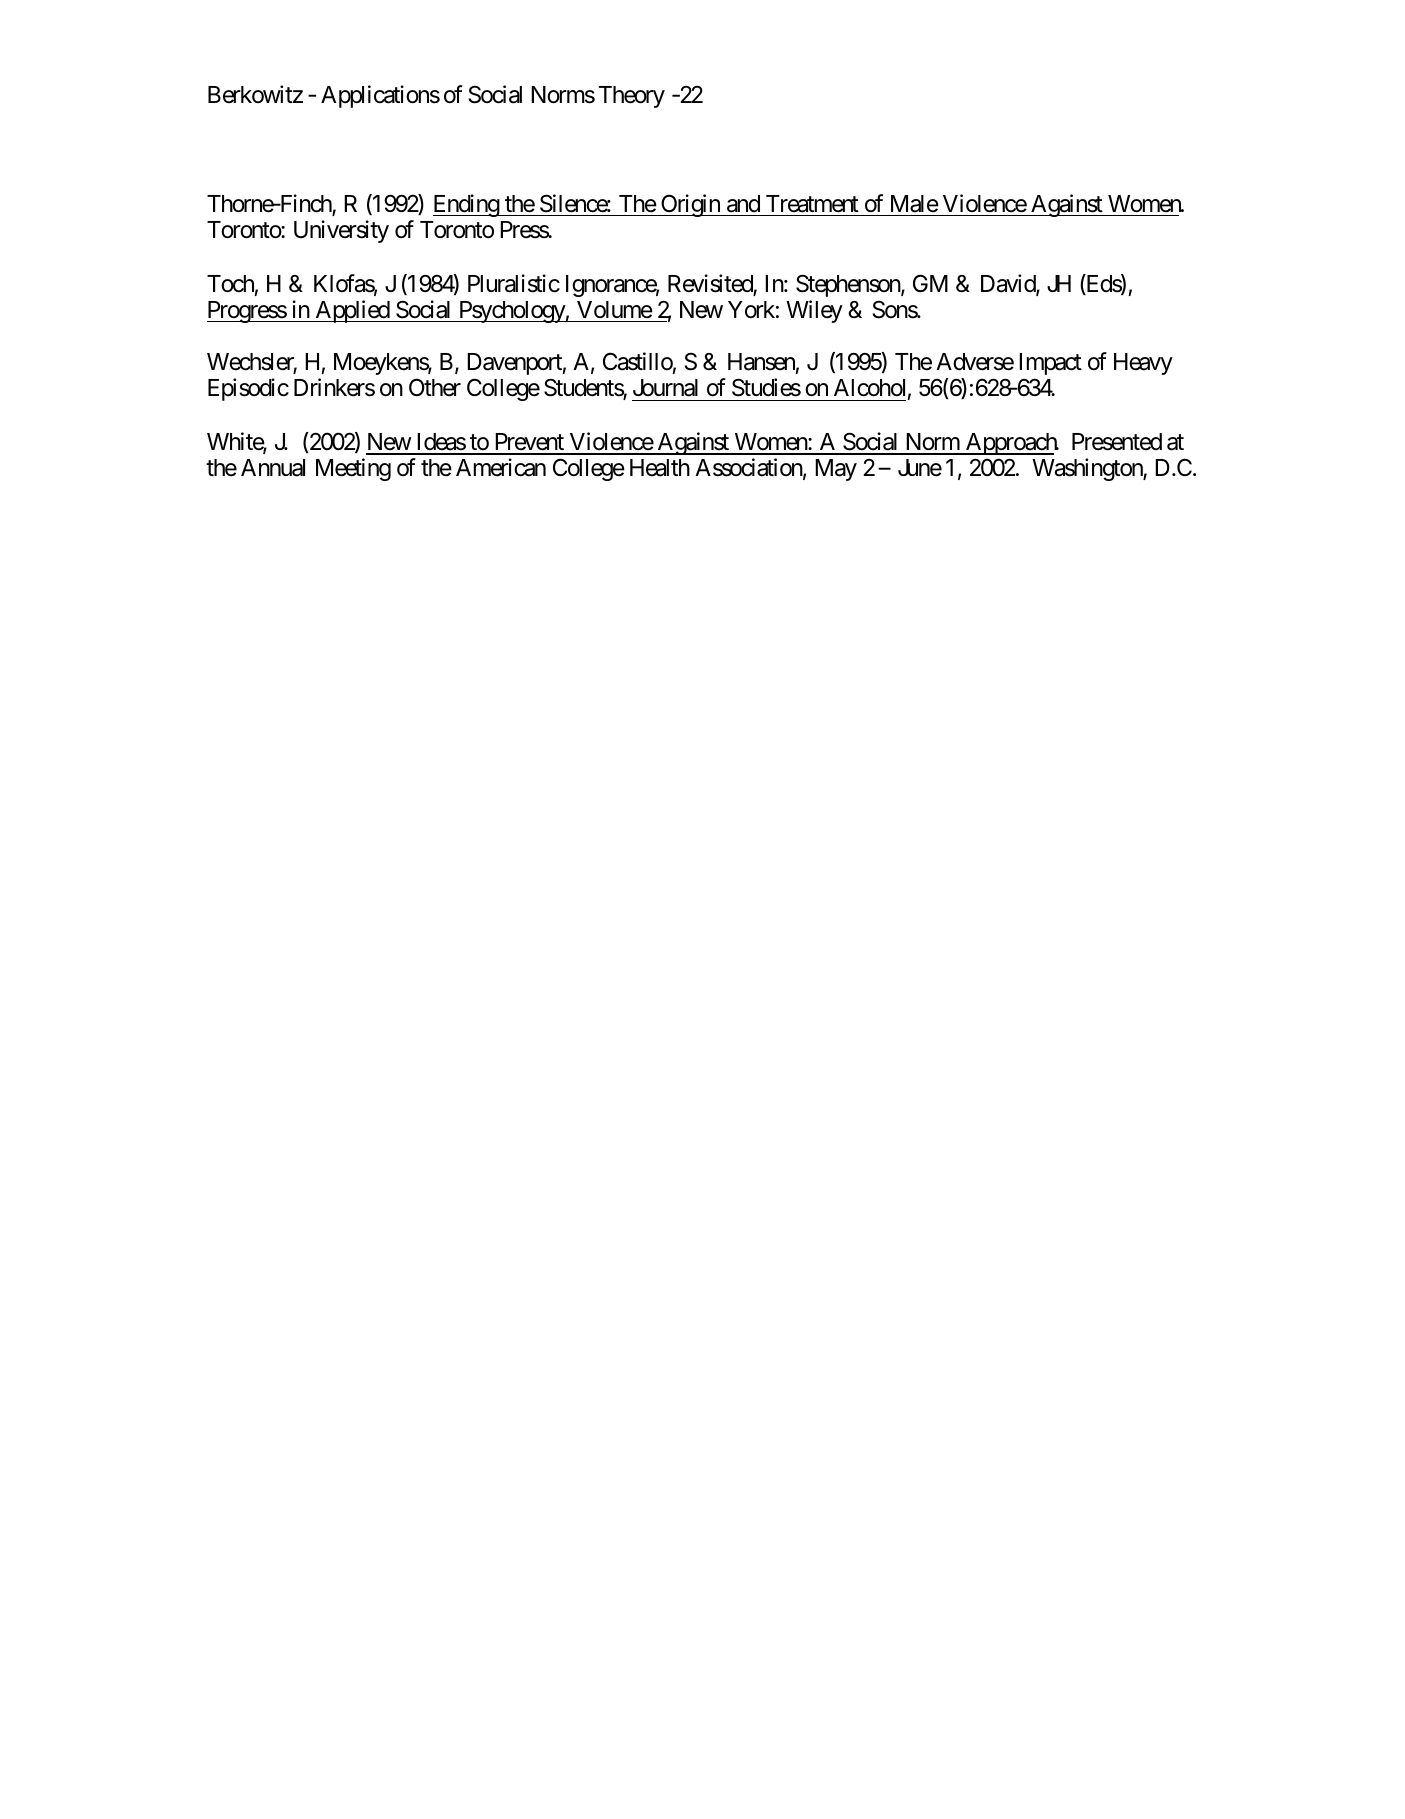 The width and height of the document is (1405, 1819). Describe the element at coordinates (1009, 284) in the document. I see `David` at that location.
